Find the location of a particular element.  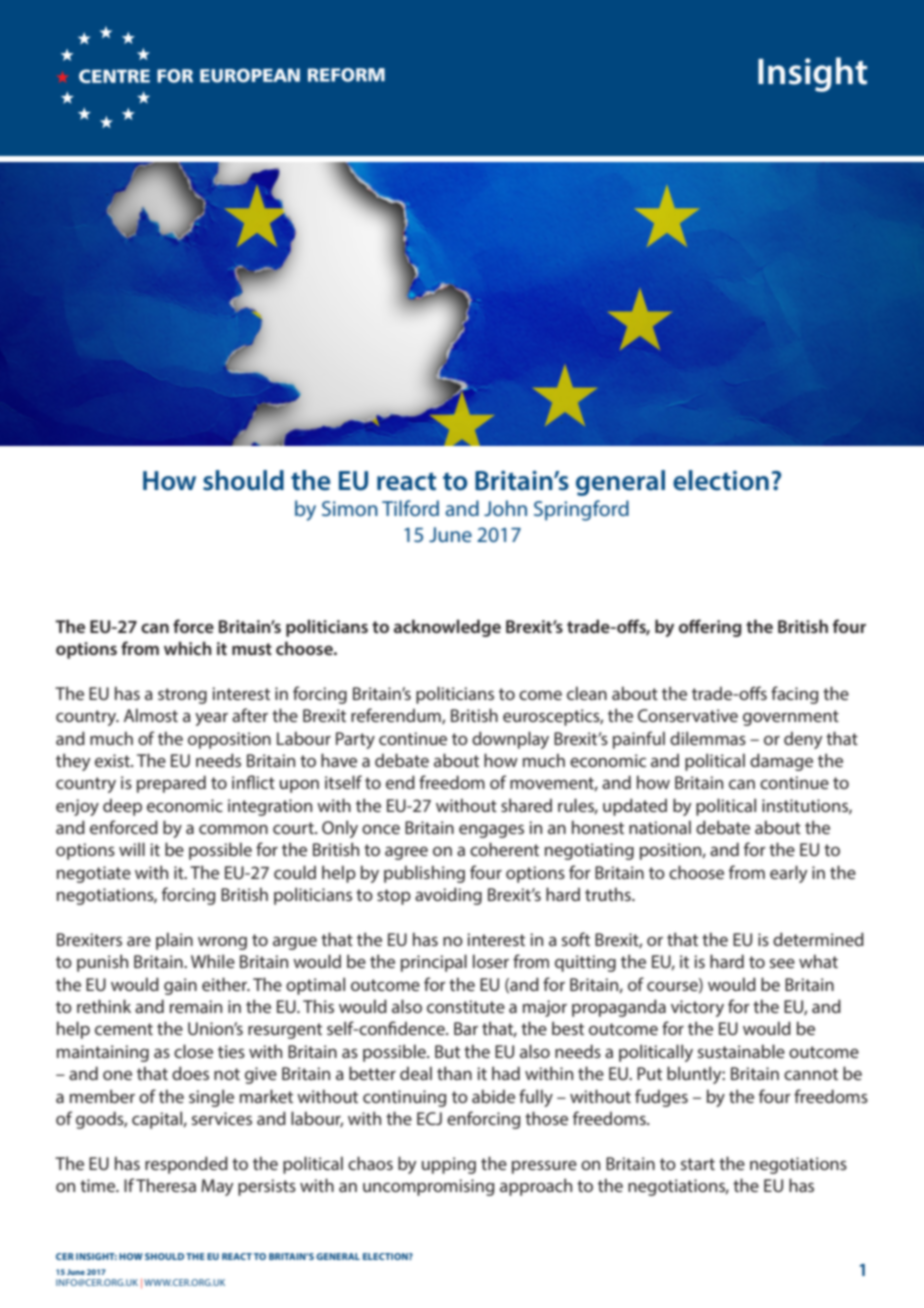

will is located at coordinates (132, 849).
